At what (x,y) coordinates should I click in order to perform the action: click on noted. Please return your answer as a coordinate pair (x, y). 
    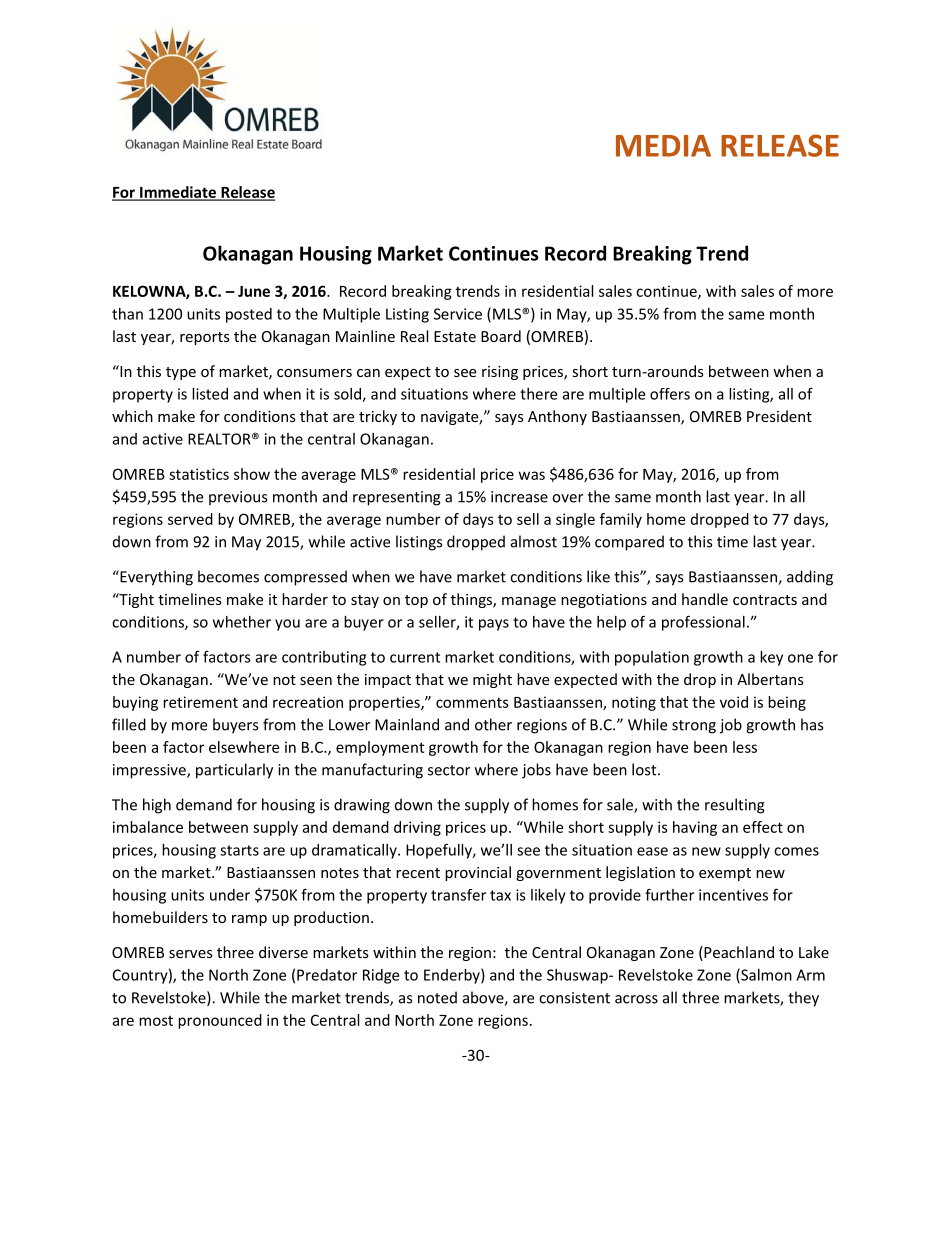
    Looking at the image, I should click on (437, 997).
